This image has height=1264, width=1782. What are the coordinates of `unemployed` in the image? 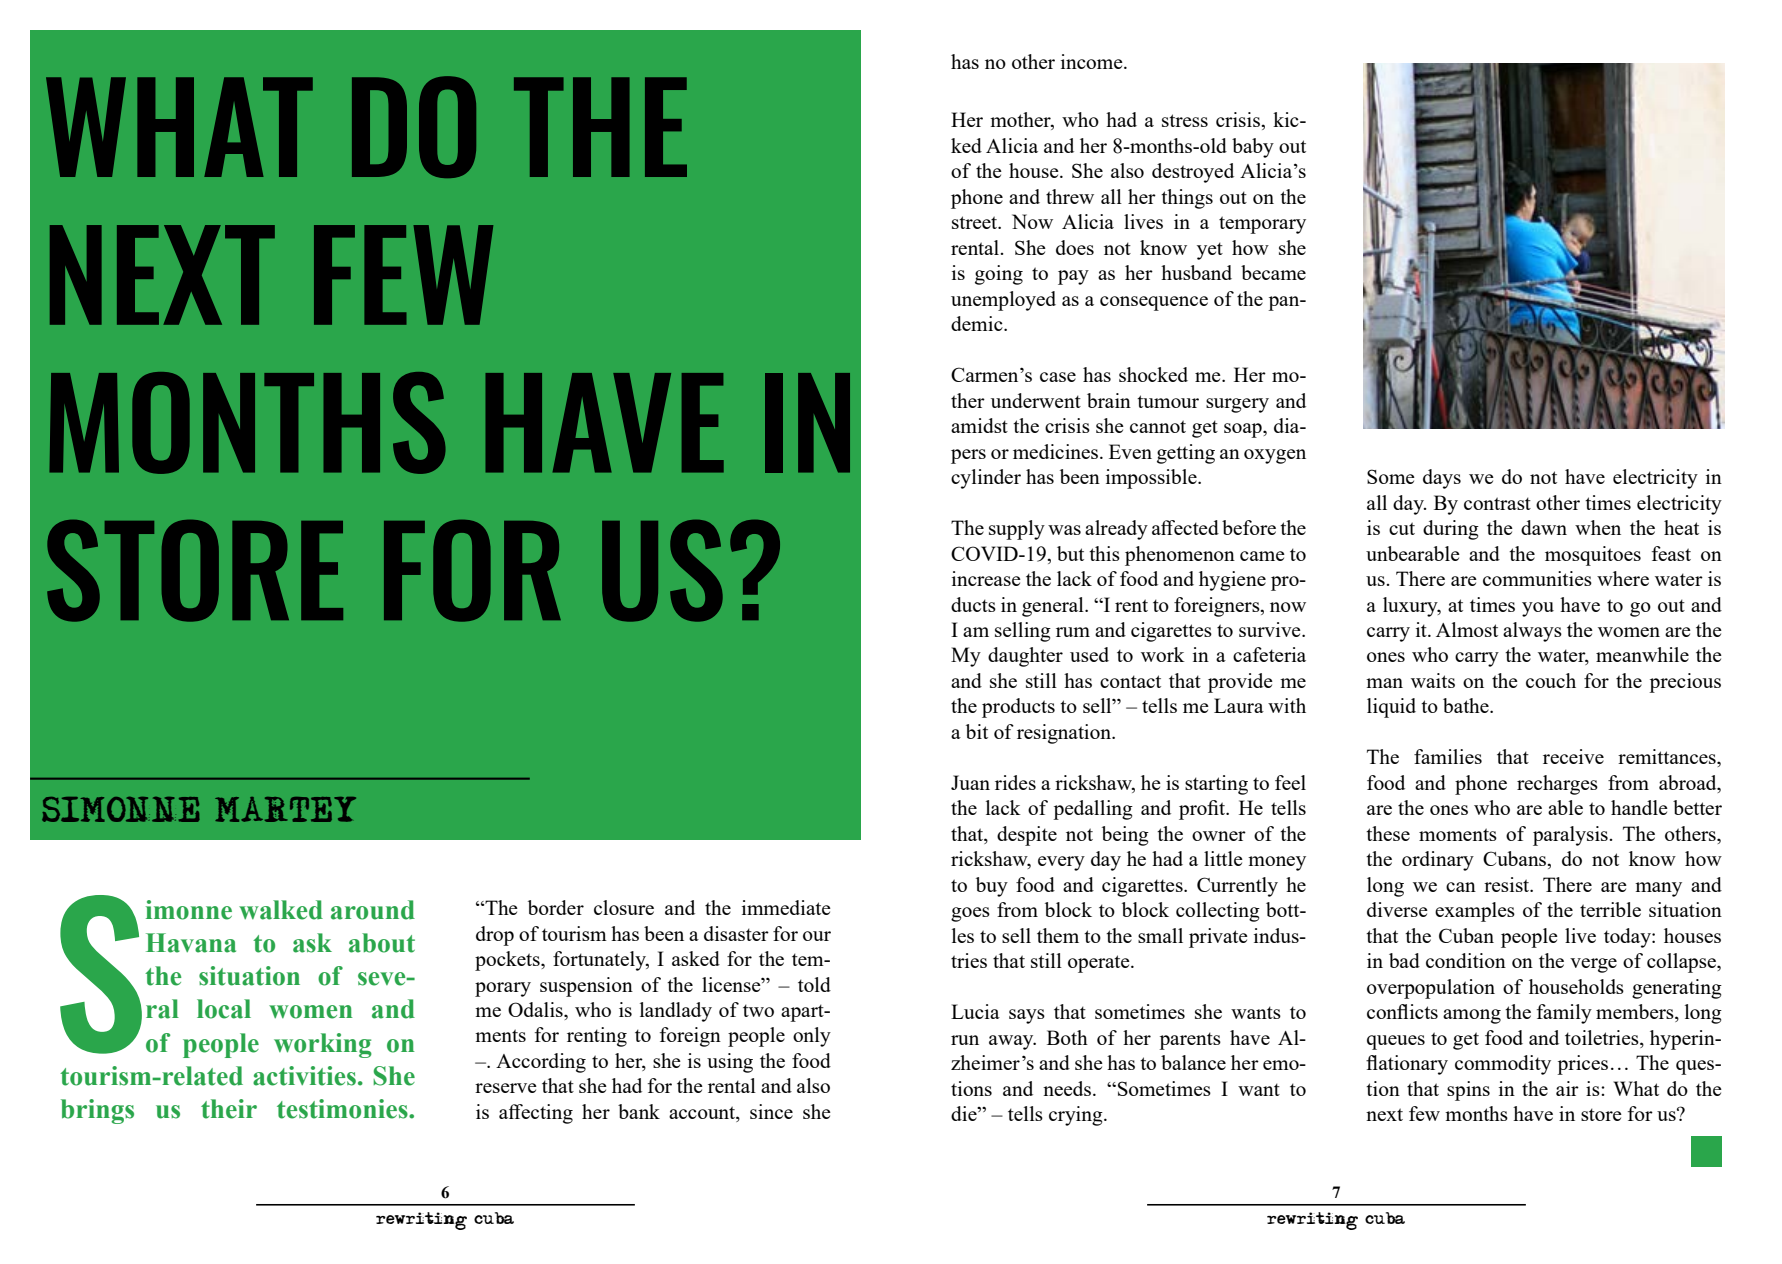 It's located at (1003, 301).
